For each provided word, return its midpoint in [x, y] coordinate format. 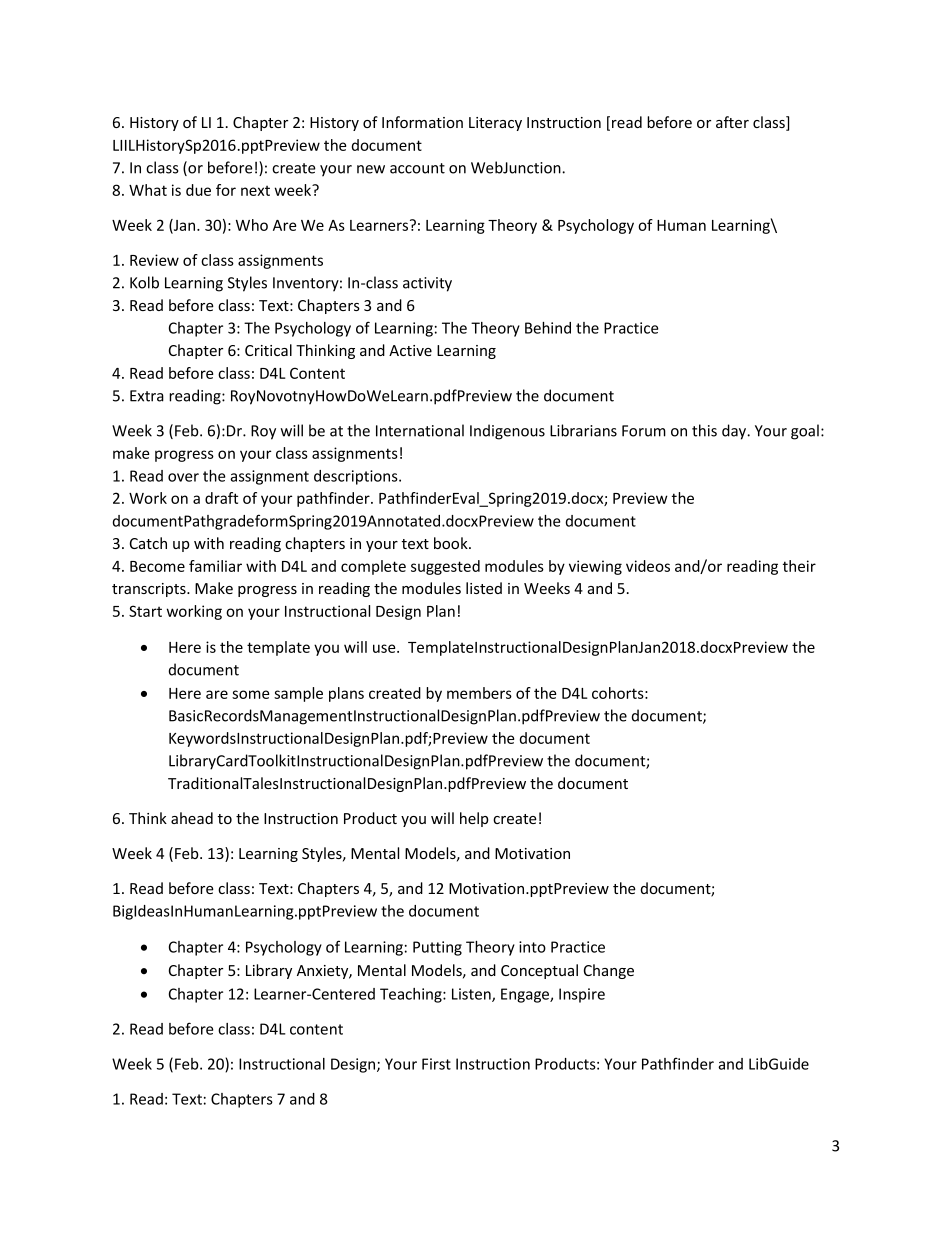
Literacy [495, 124]
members [479, 693]
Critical [268, 350]
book [452, 543]
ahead [192, 818]
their [799, 566]
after [732, 122]
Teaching [412, 995]
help [474, 819]
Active [410, 350]
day [735, 432]
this [704, 430]
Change [609, 971]
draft [221, 498]
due [198, 190]
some [250, 694]
